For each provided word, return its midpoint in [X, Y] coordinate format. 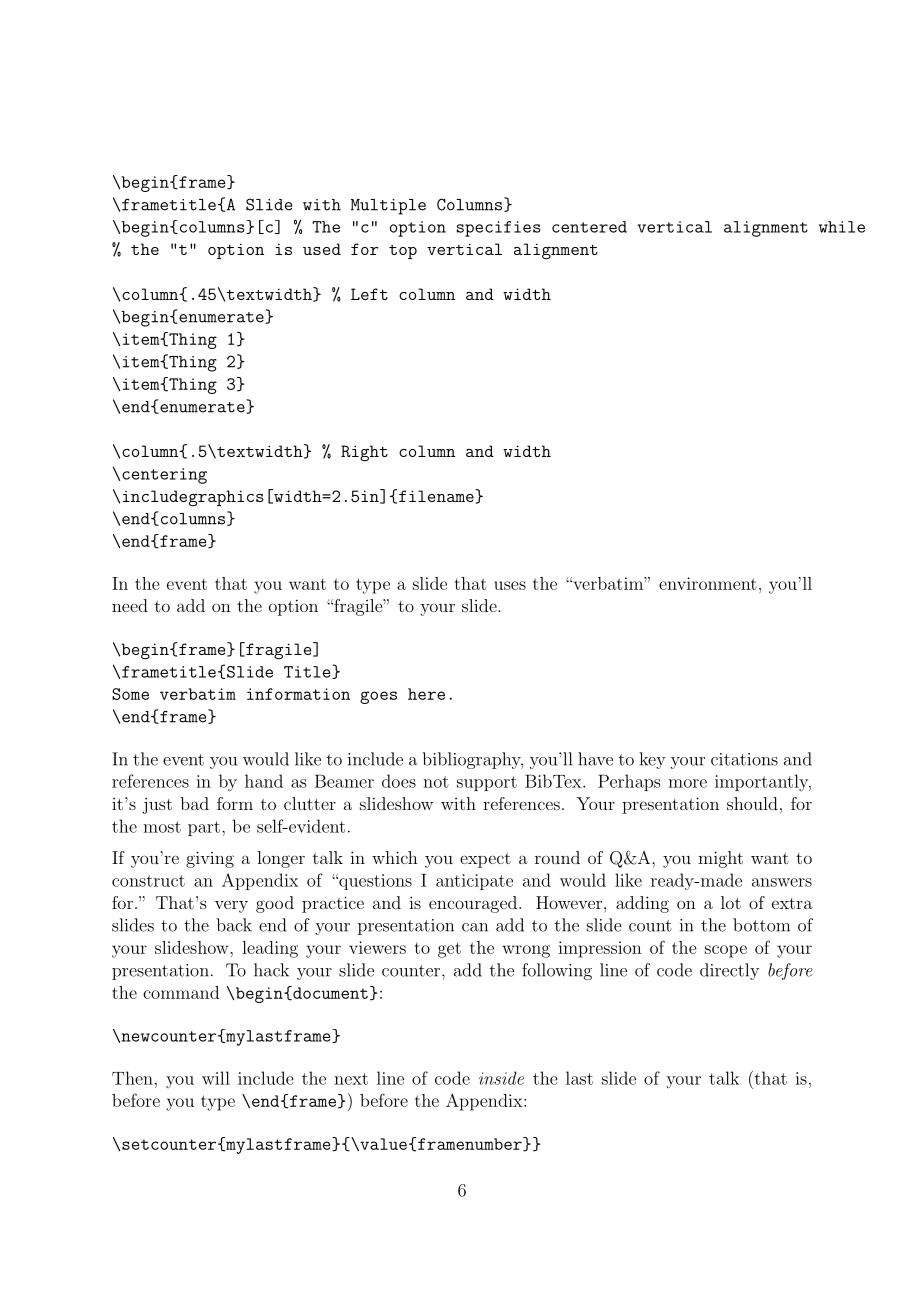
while [842, 227]
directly [729, 971]
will [216, 1078]
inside [501, 1078]
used [322, 249]
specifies [499, 229]
